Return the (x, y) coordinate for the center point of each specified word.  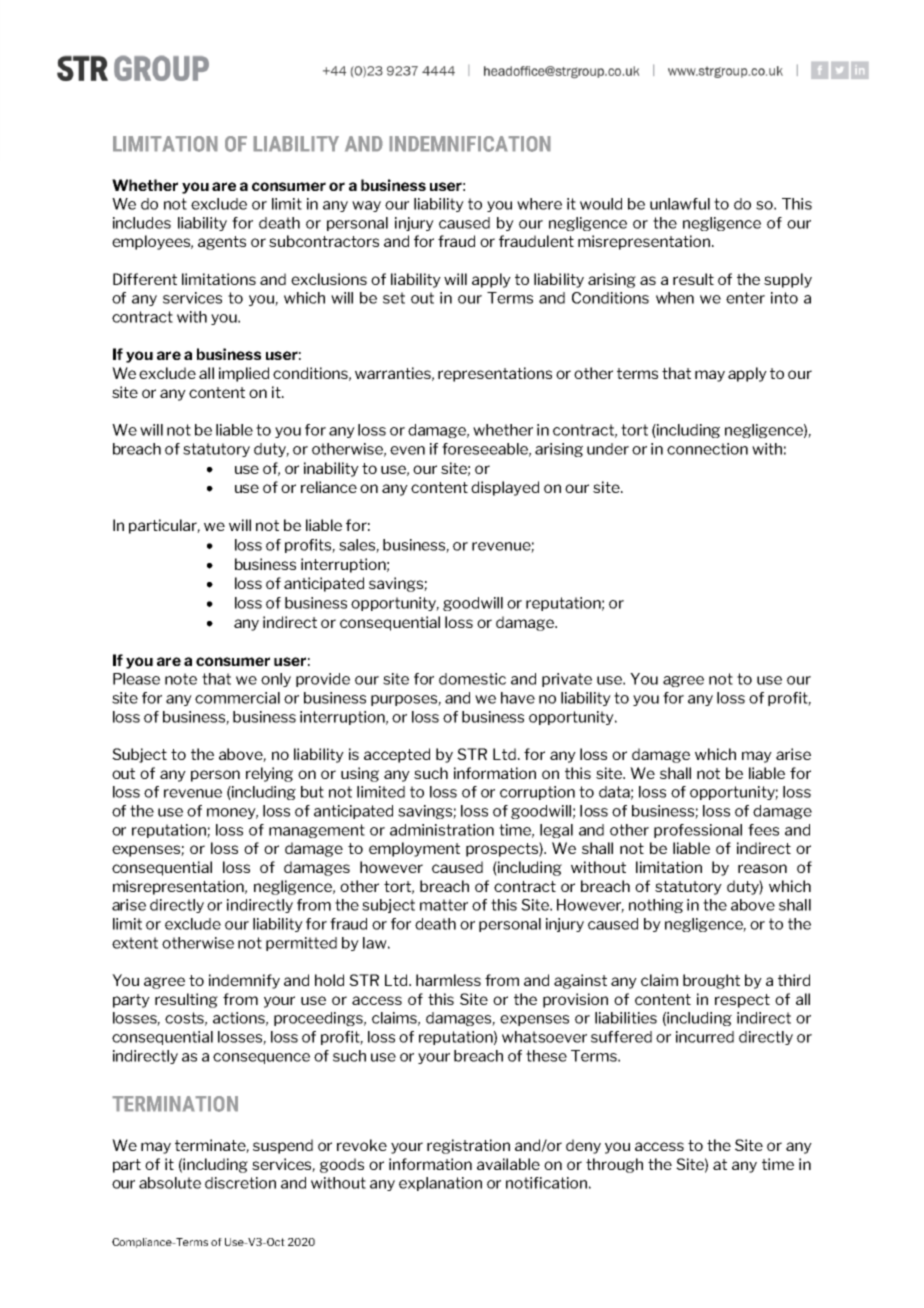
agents (222, 243)
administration (442, 830)
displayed (505, 488)
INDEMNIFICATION (470, 144)
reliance (329, 487)
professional (698, 831)
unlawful (680, 204)
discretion (240, 1183)
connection (707, 449)
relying (269, 774)
